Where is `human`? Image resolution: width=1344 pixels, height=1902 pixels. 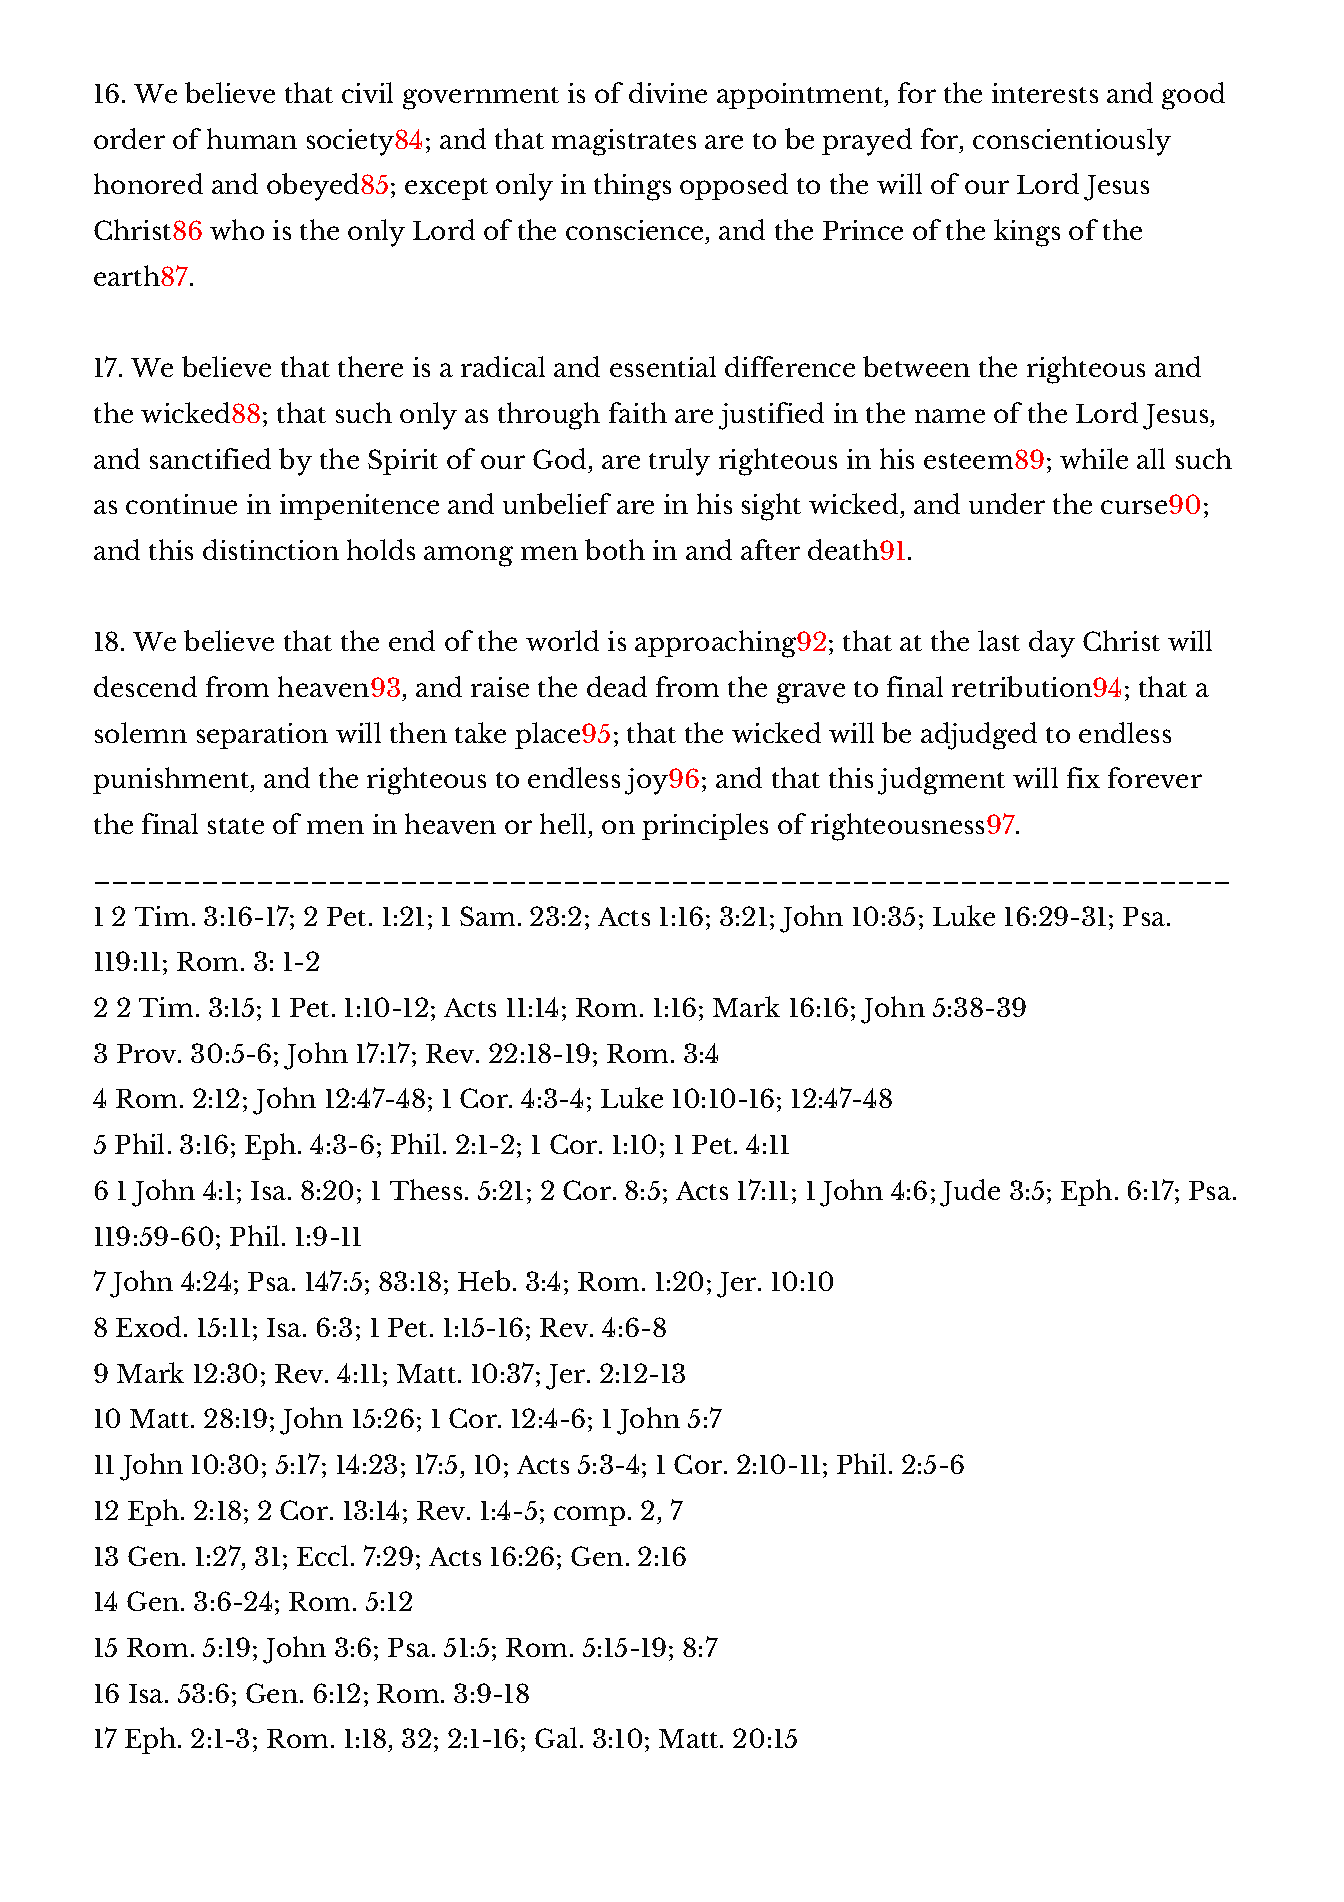 human is located at coordinates (252, 138).
